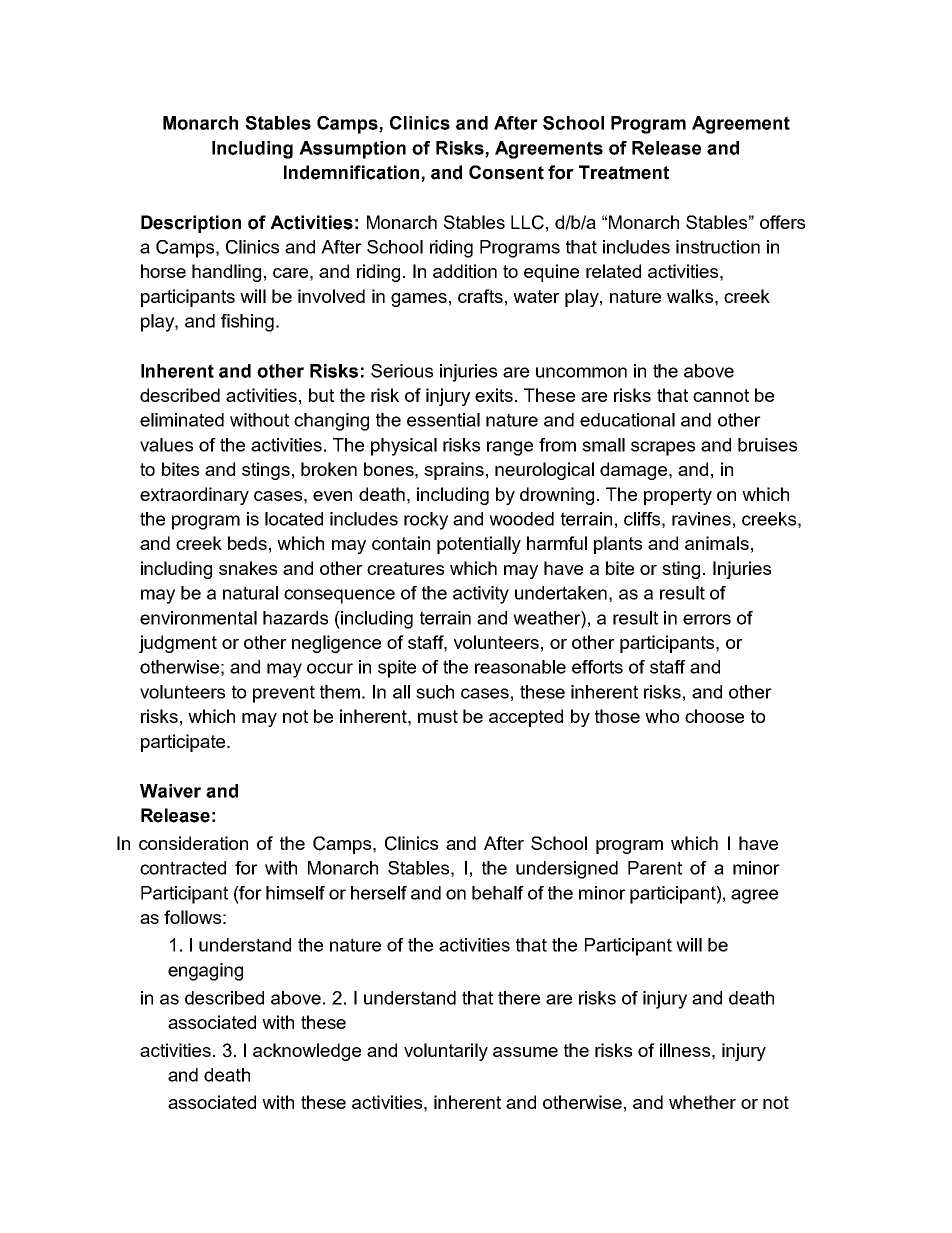  I want to click on Consent, so click(506, 172).
